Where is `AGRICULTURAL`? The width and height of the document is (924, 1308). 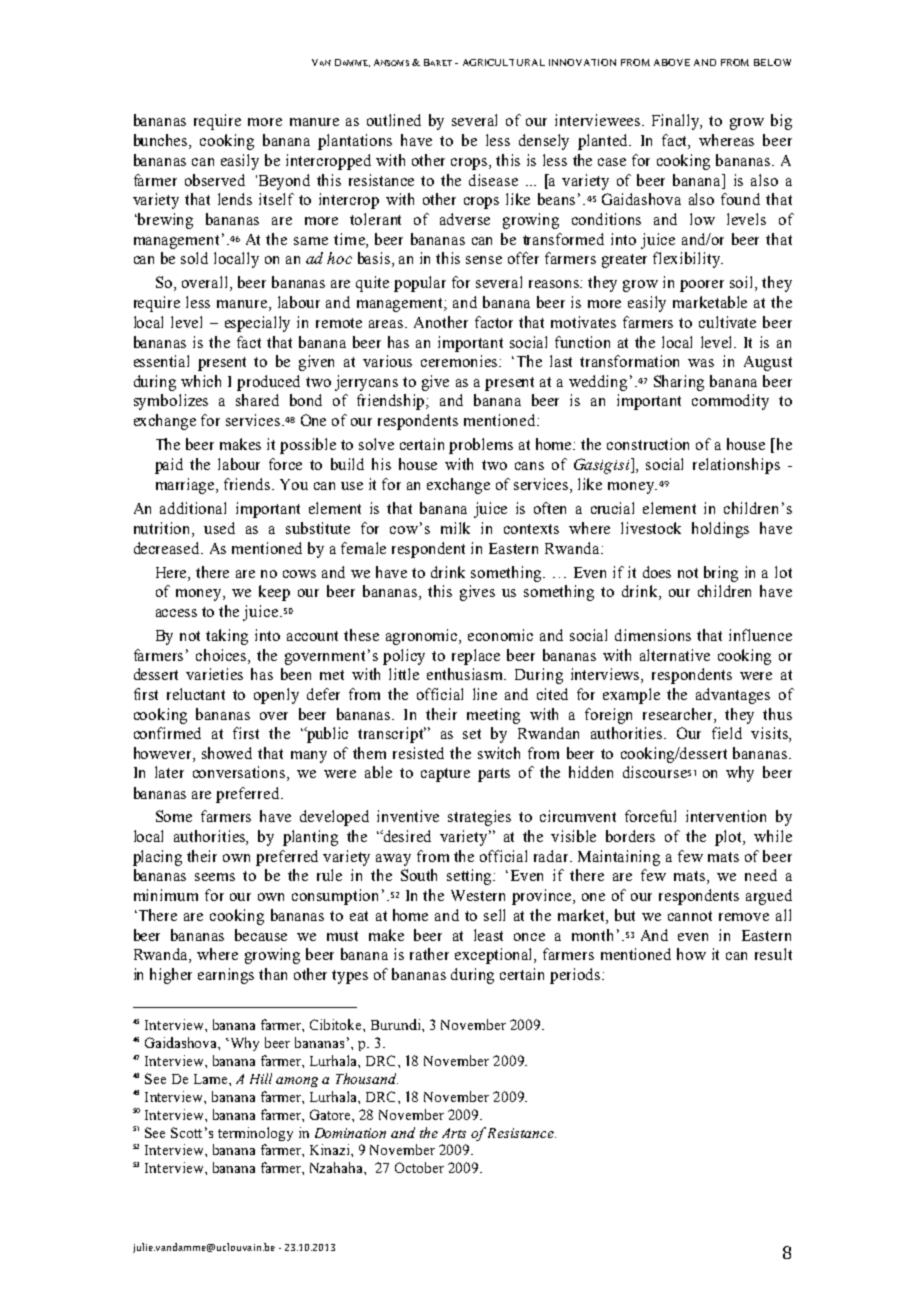
AGRICULTURAL is located at coordinates (504, 62).
